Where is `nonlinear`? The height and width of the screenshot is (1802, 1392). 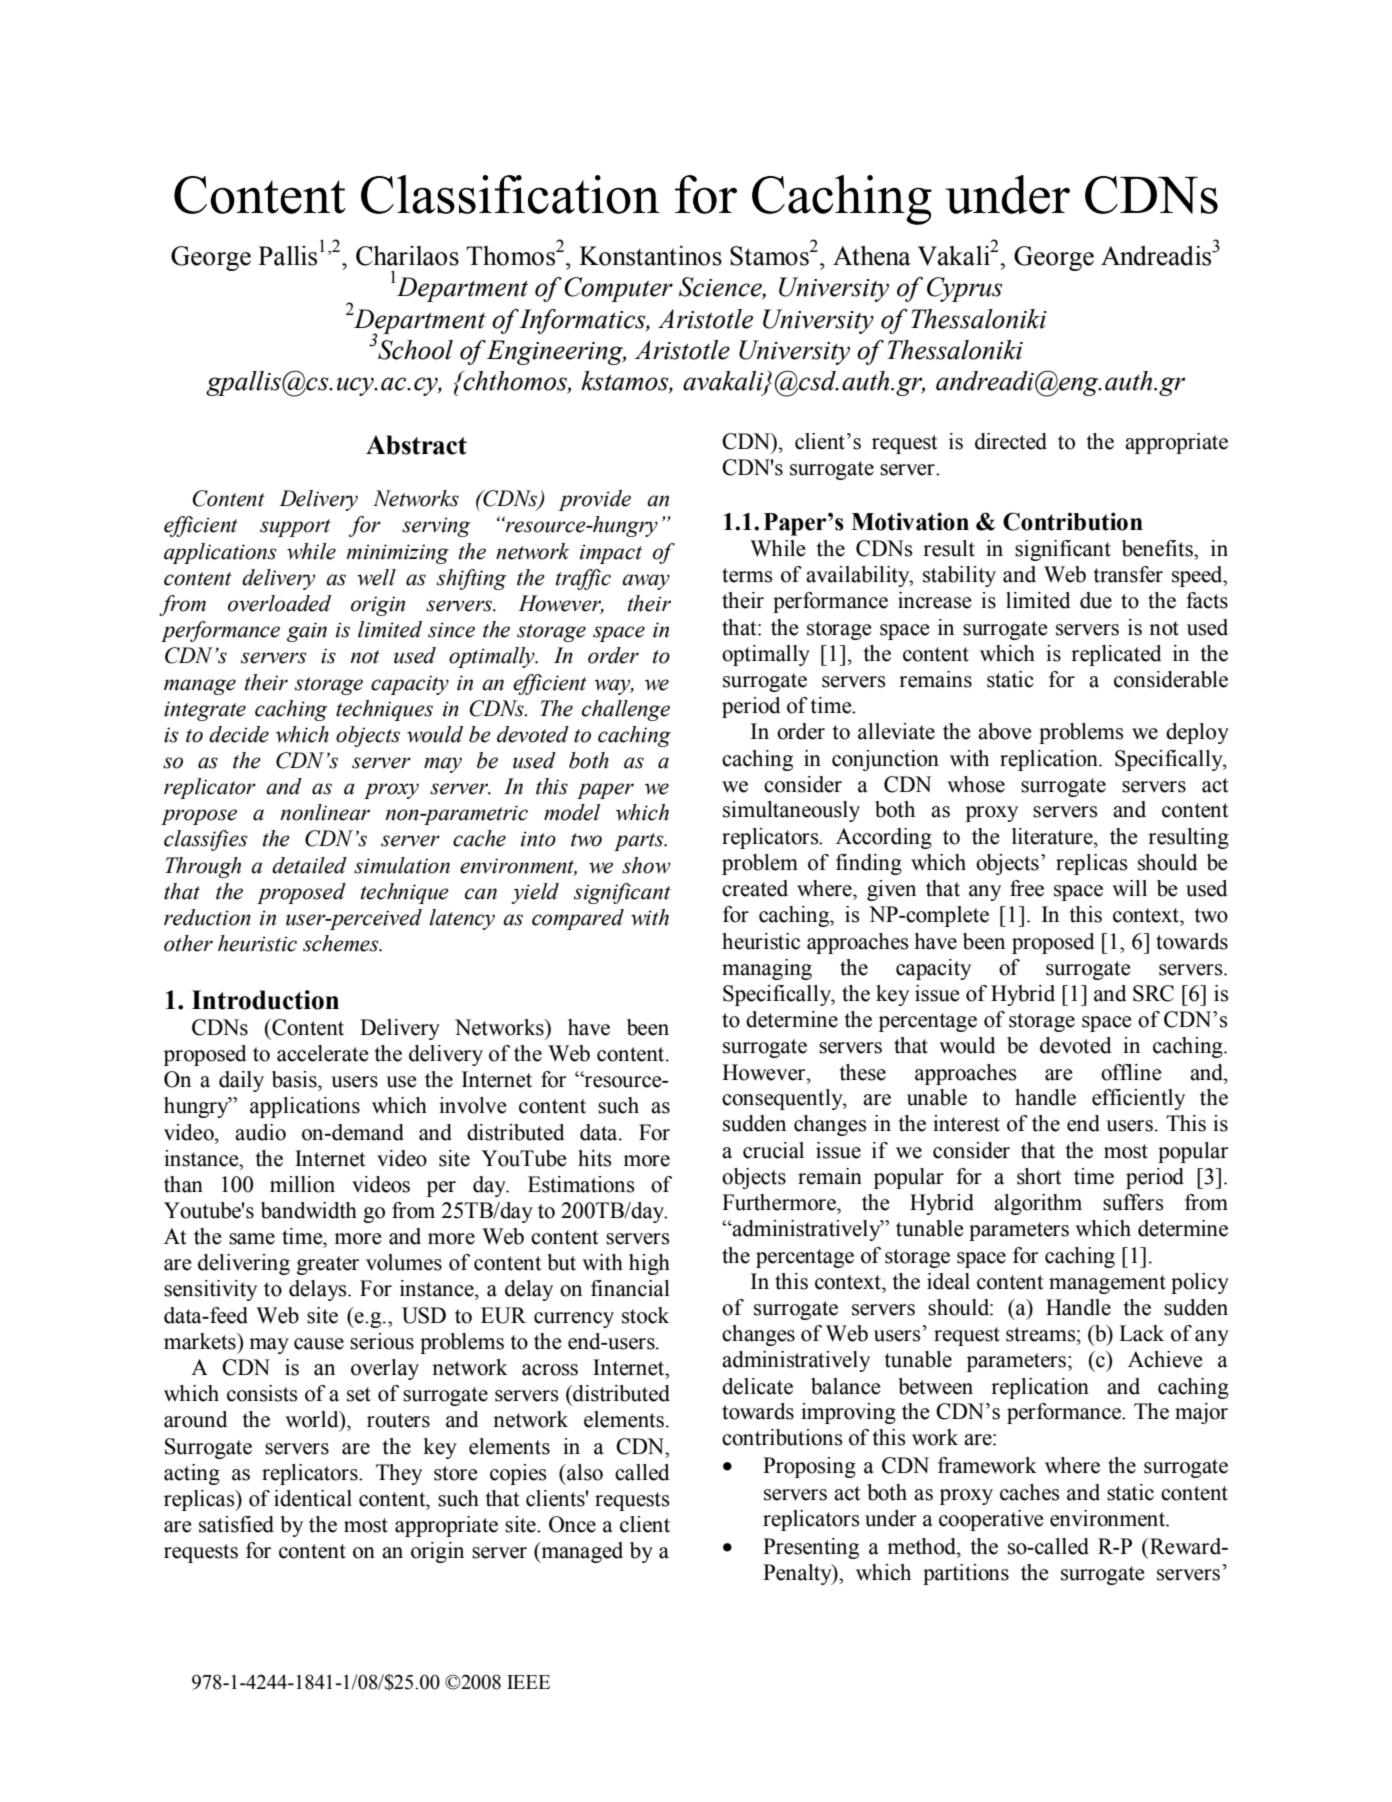 nonlinear is located at coordinates (325, 812).
